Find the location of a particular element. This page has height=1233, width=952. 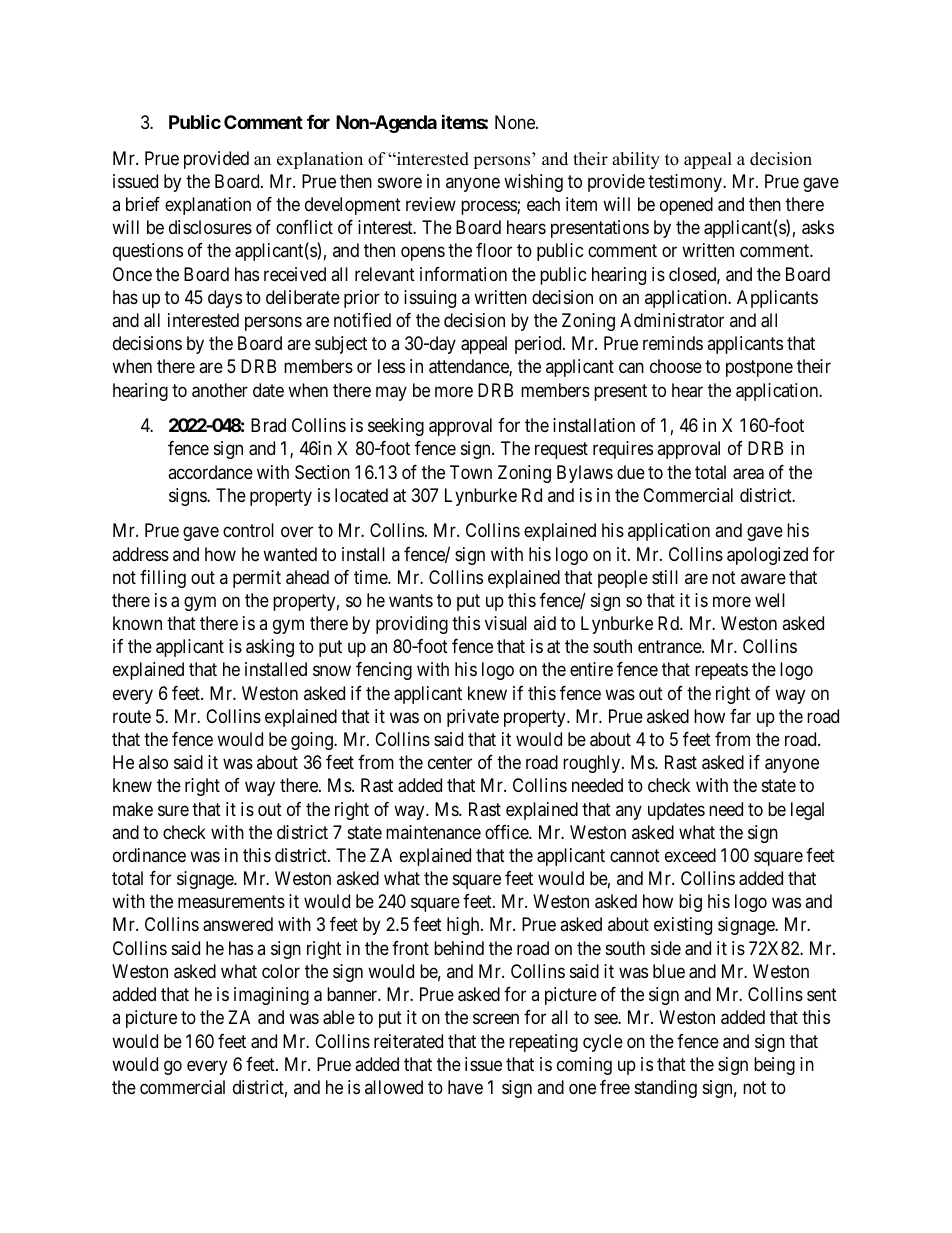

visual is located at coordinates (506, 623).
